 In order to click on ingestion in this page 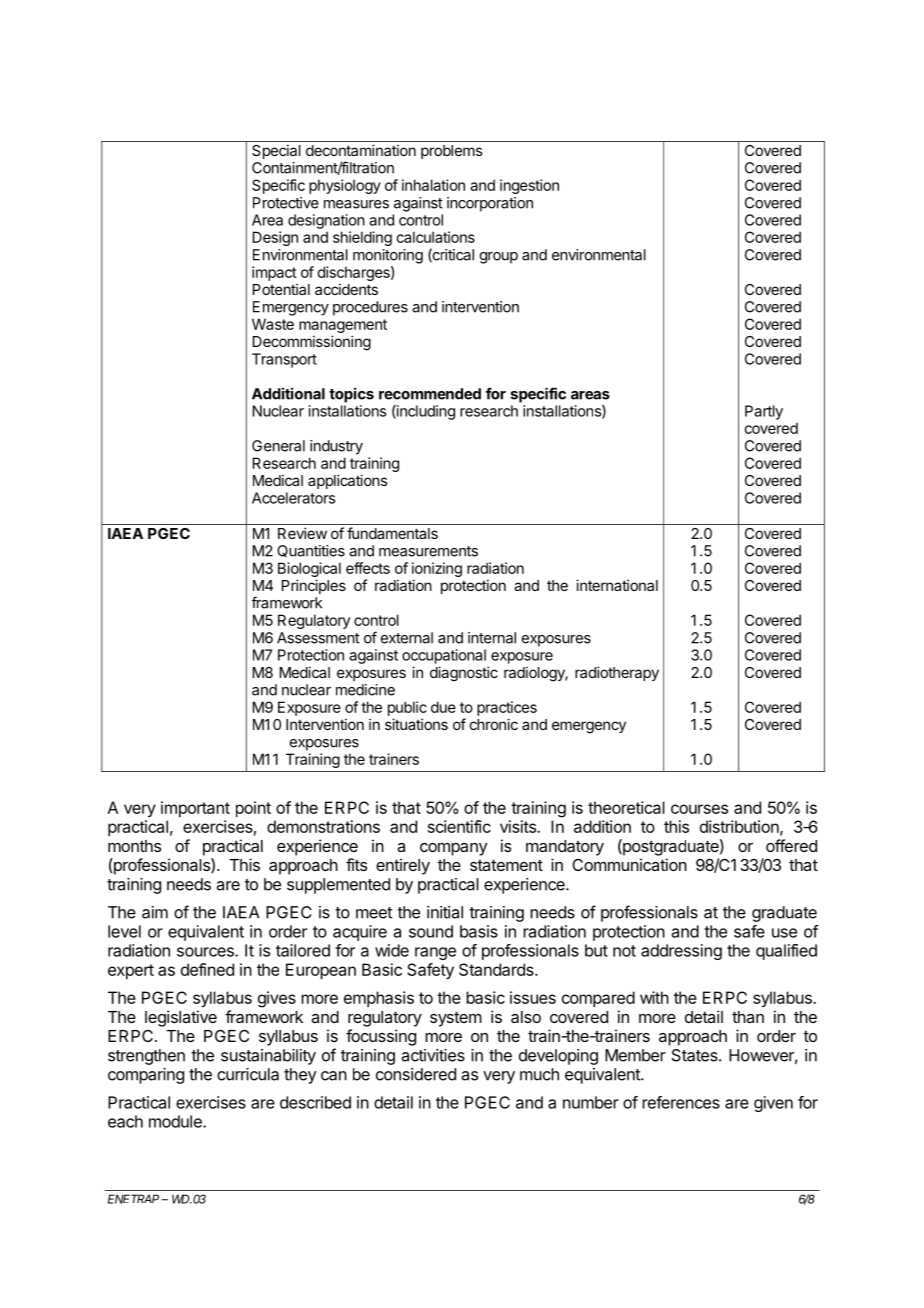, I will do `click(529, 186)`.
